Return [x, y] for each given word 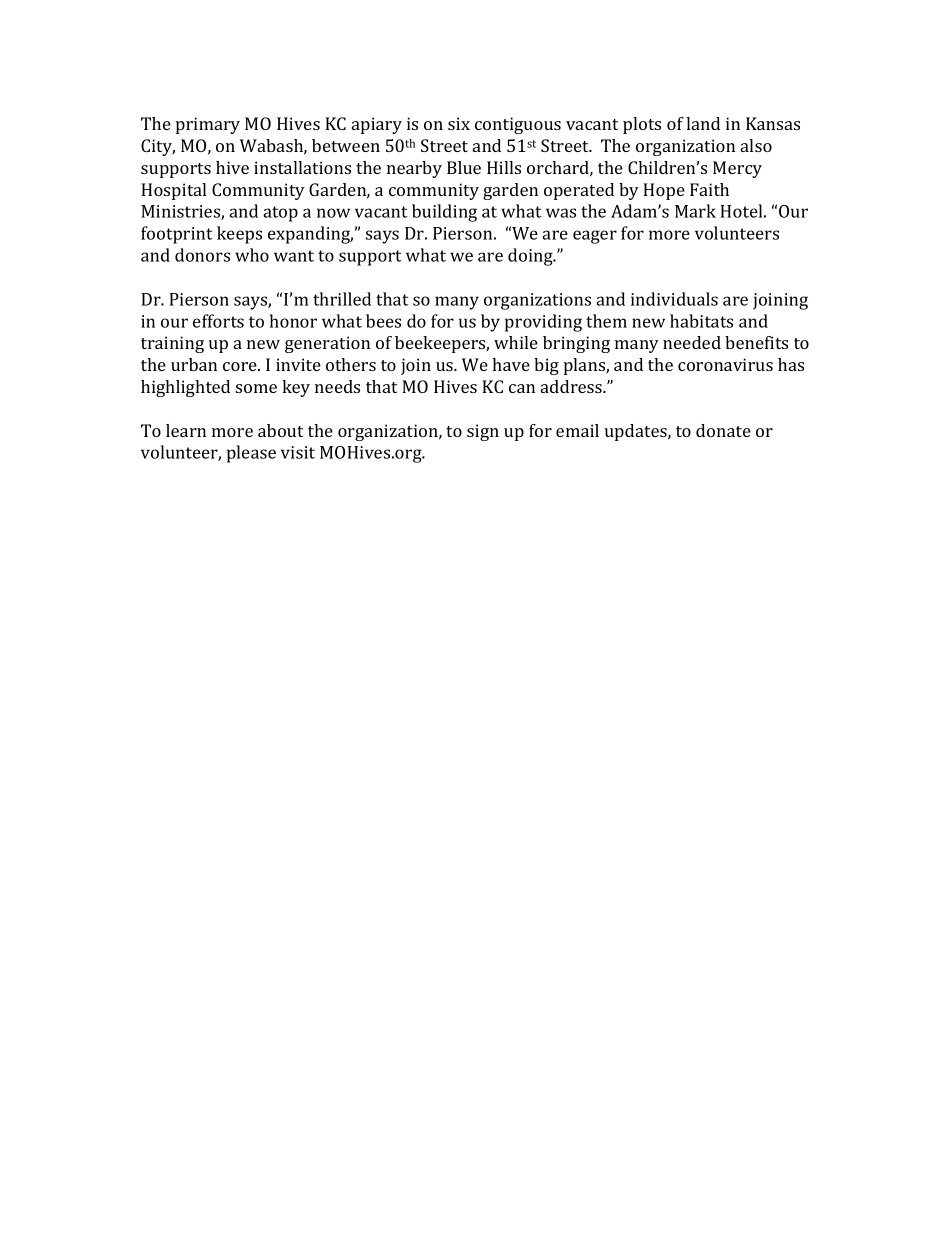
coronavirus [725, 364]
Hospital [173, 191]
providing [543, 323]
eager [595, 237]
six [459, 123]
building [444, 213]
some [256, 388]
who [252, 255]
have [511, 364]
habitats [701, 321]
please [251, 454]
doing [531, 257]
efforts [218, 321]
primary [208, 125]
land [703, 123]
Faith [709, 189]
